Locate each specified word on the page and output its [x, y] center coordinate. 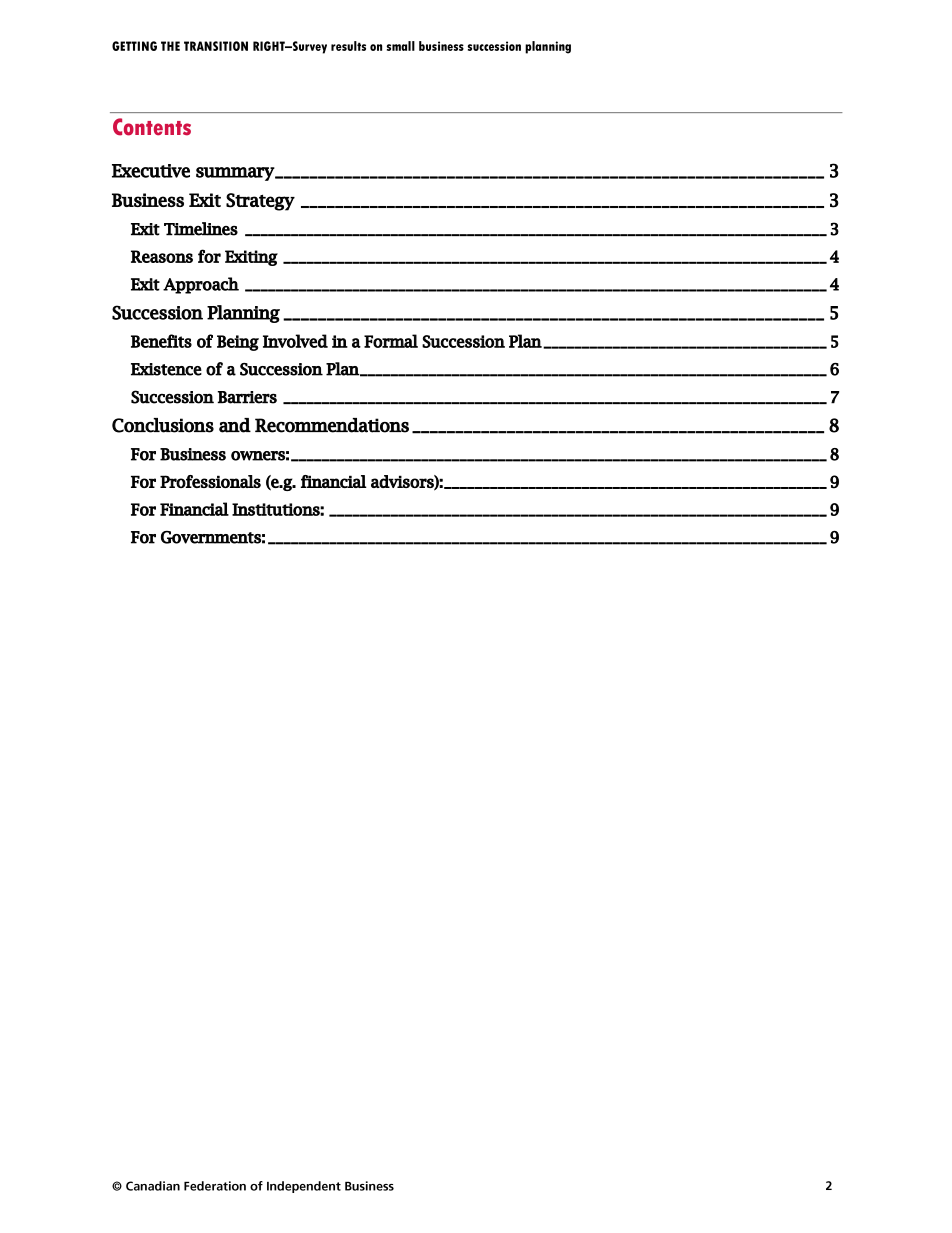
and [235, 425]
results [348, 46]
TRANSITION [216, 46]
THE [170, 46]
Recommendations [332, 425]
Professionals [210, 481]
